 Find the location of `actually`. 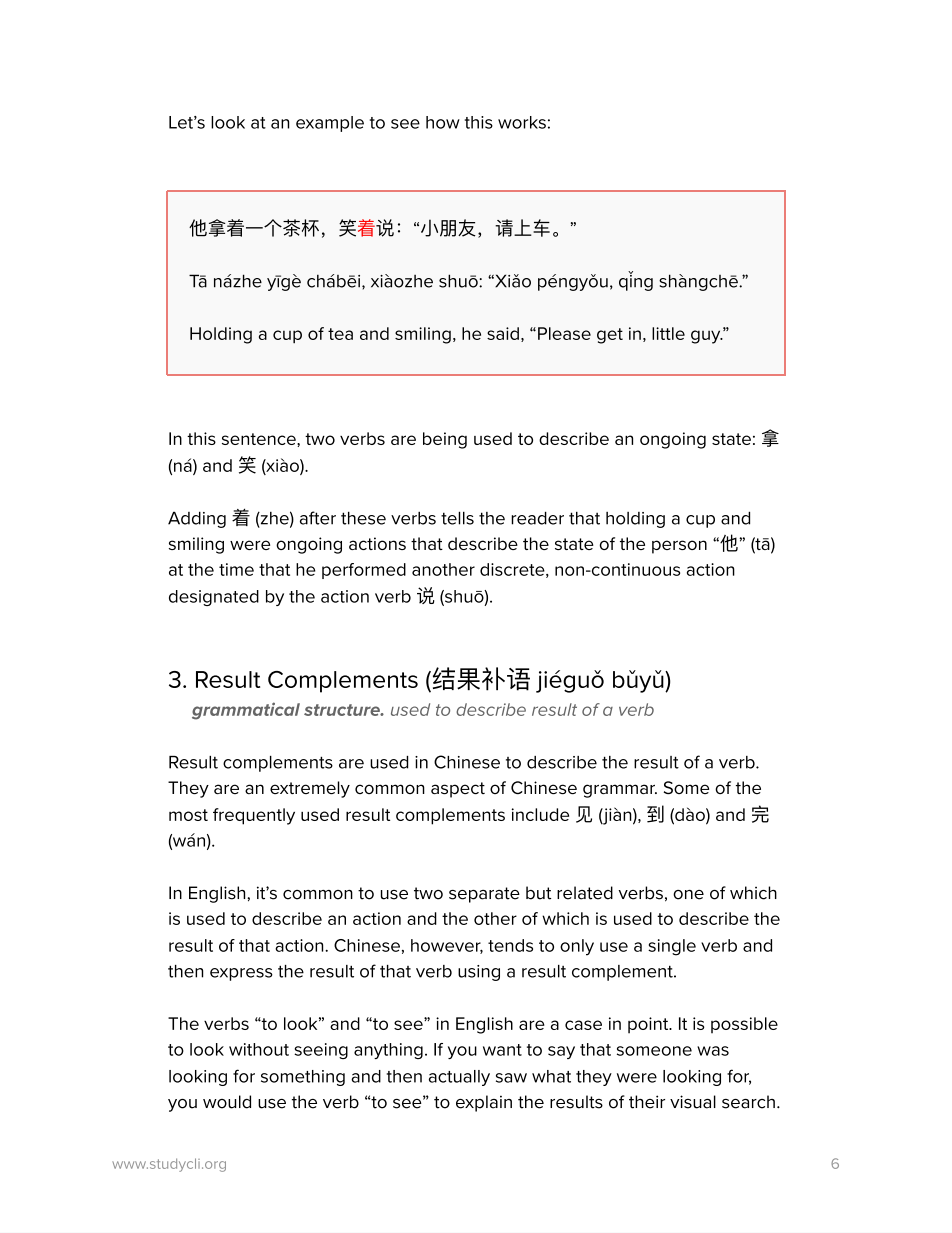

actually is located at coordinates (459, 1078).
